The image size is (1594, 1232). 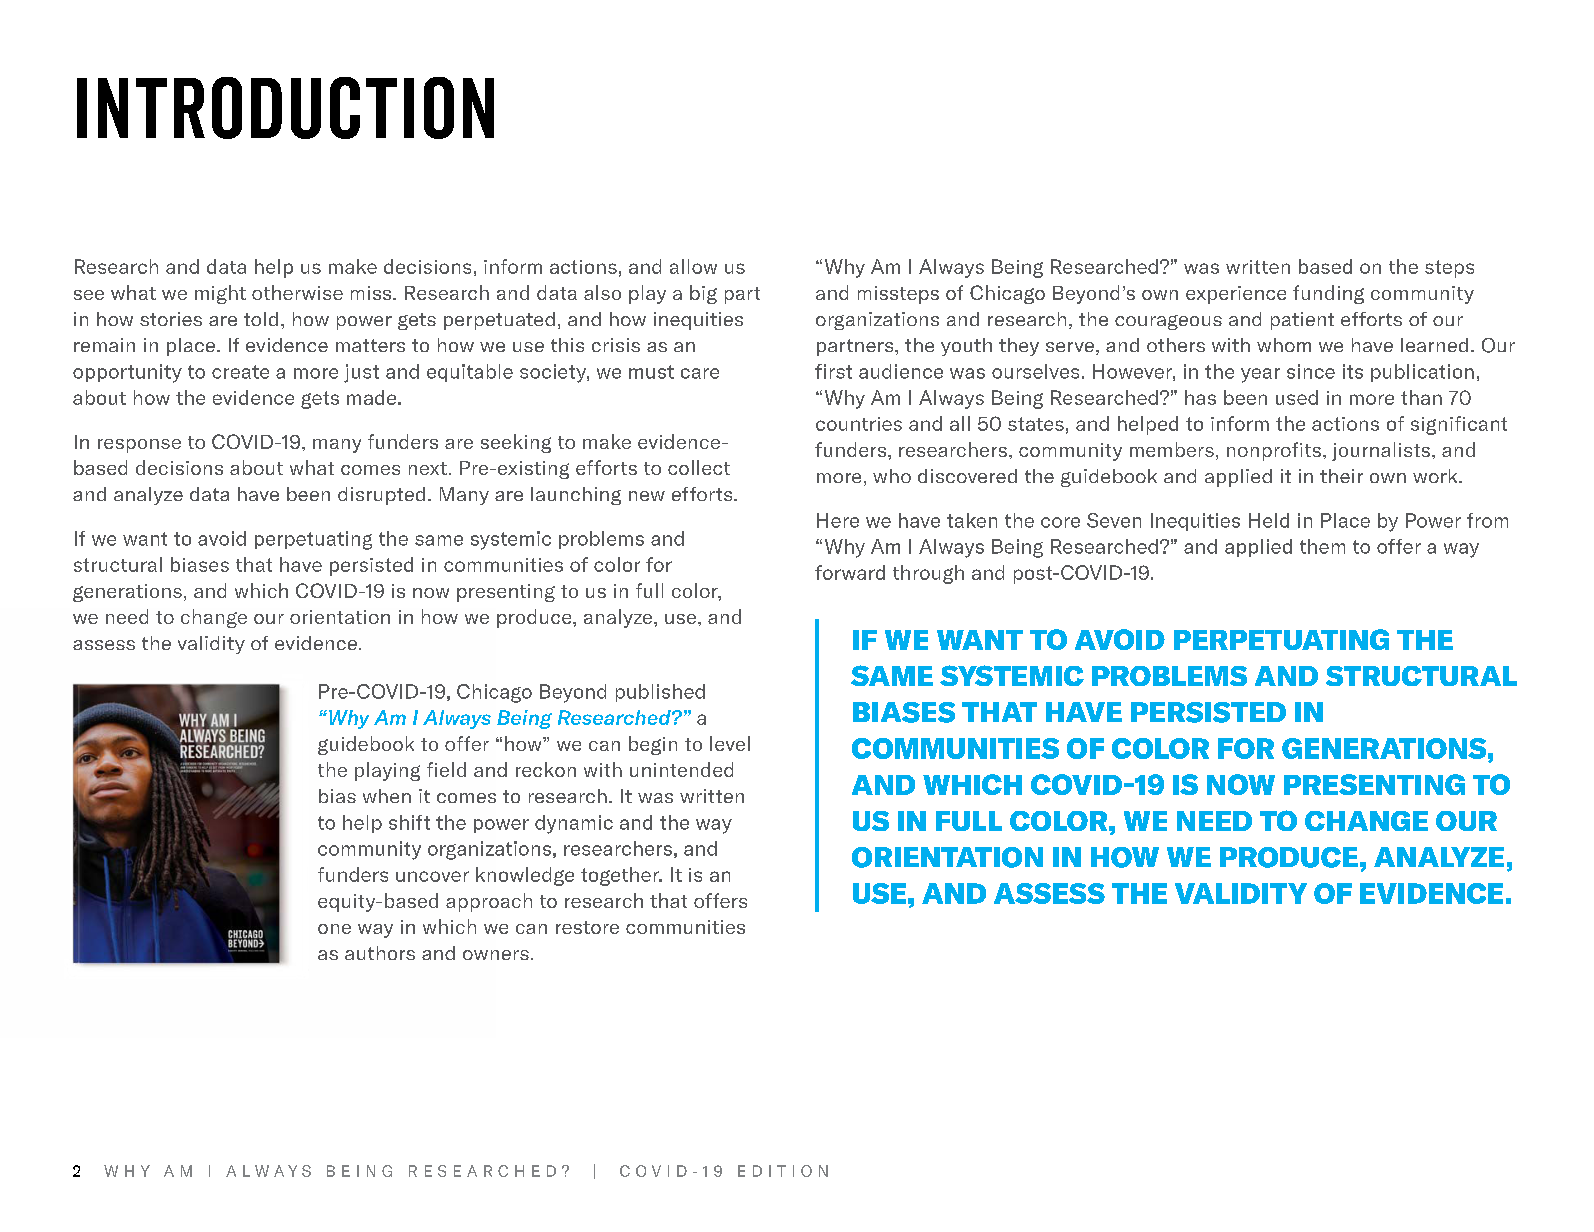 What do you see at coordinates (1328, 294) in the document?
I see `funding` at bounding box center [1328, 294].
